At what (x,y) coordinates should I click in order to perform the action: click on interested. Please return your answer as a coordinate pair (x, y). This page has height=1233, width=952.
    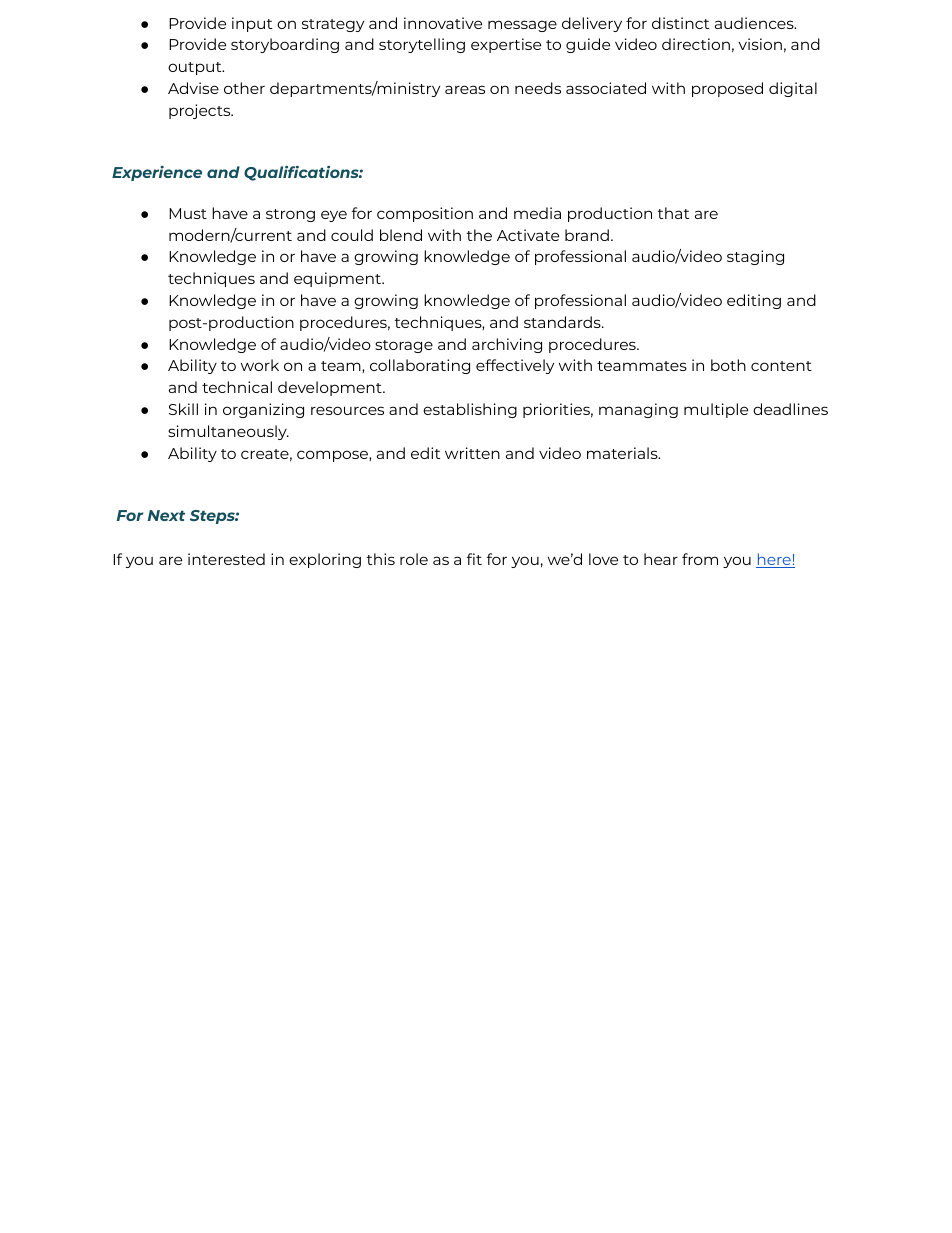
    Looking at the image, I should click on (226, 559).
